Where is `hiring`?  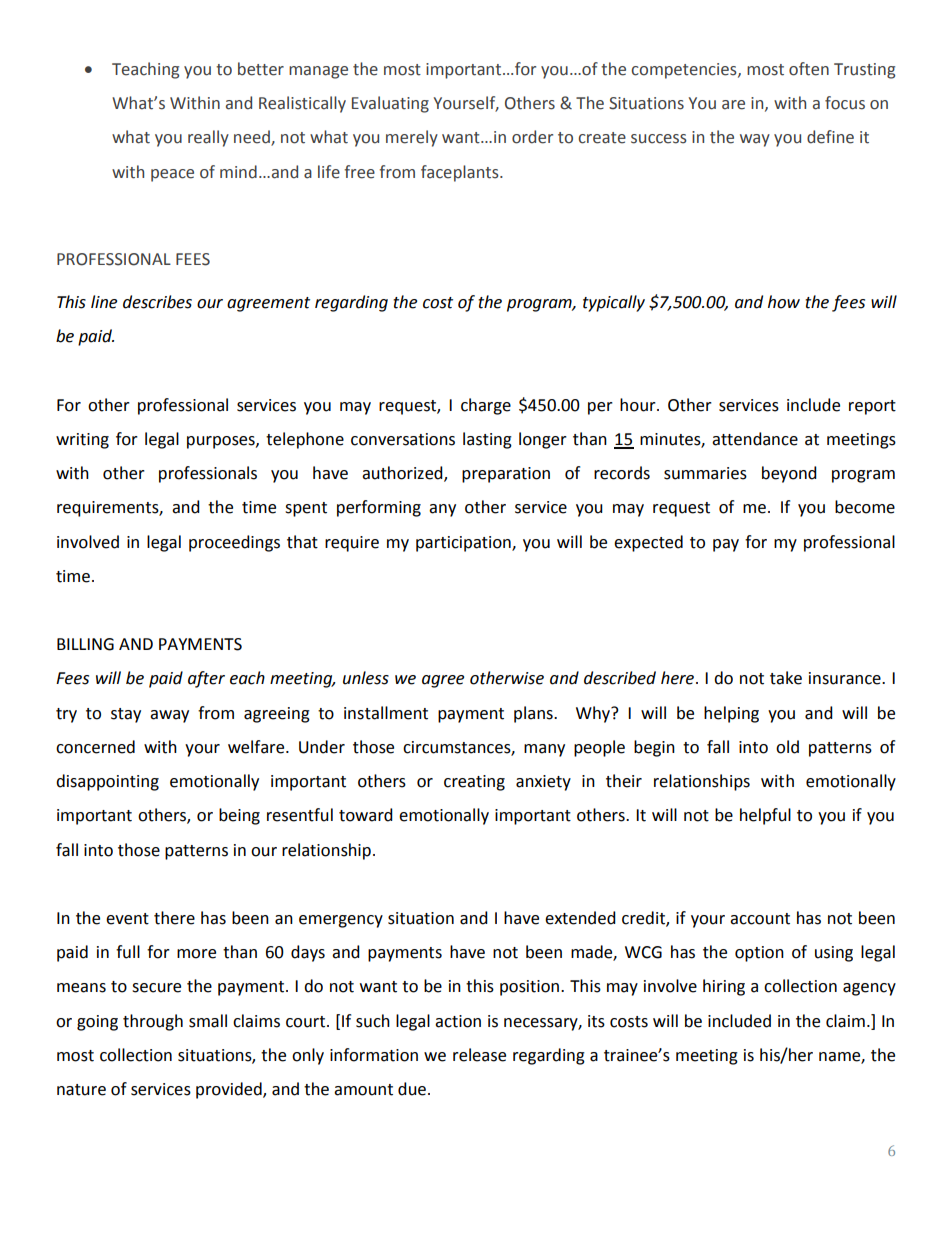
hiring is located at coordinates (724, 987).
